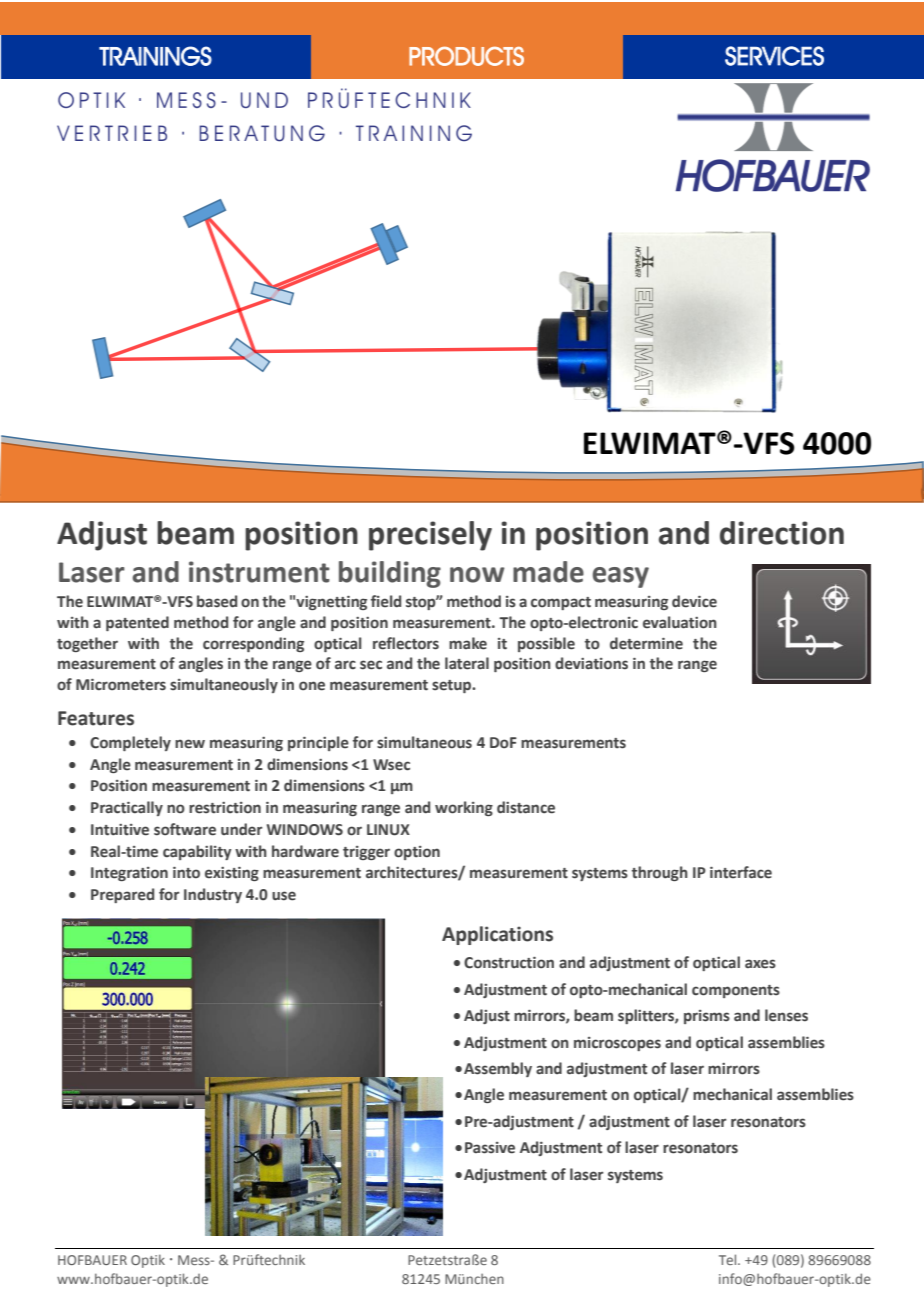  Describe the element at coordinates (430, 536) in the screenshot. I see `precisely` at that location.
